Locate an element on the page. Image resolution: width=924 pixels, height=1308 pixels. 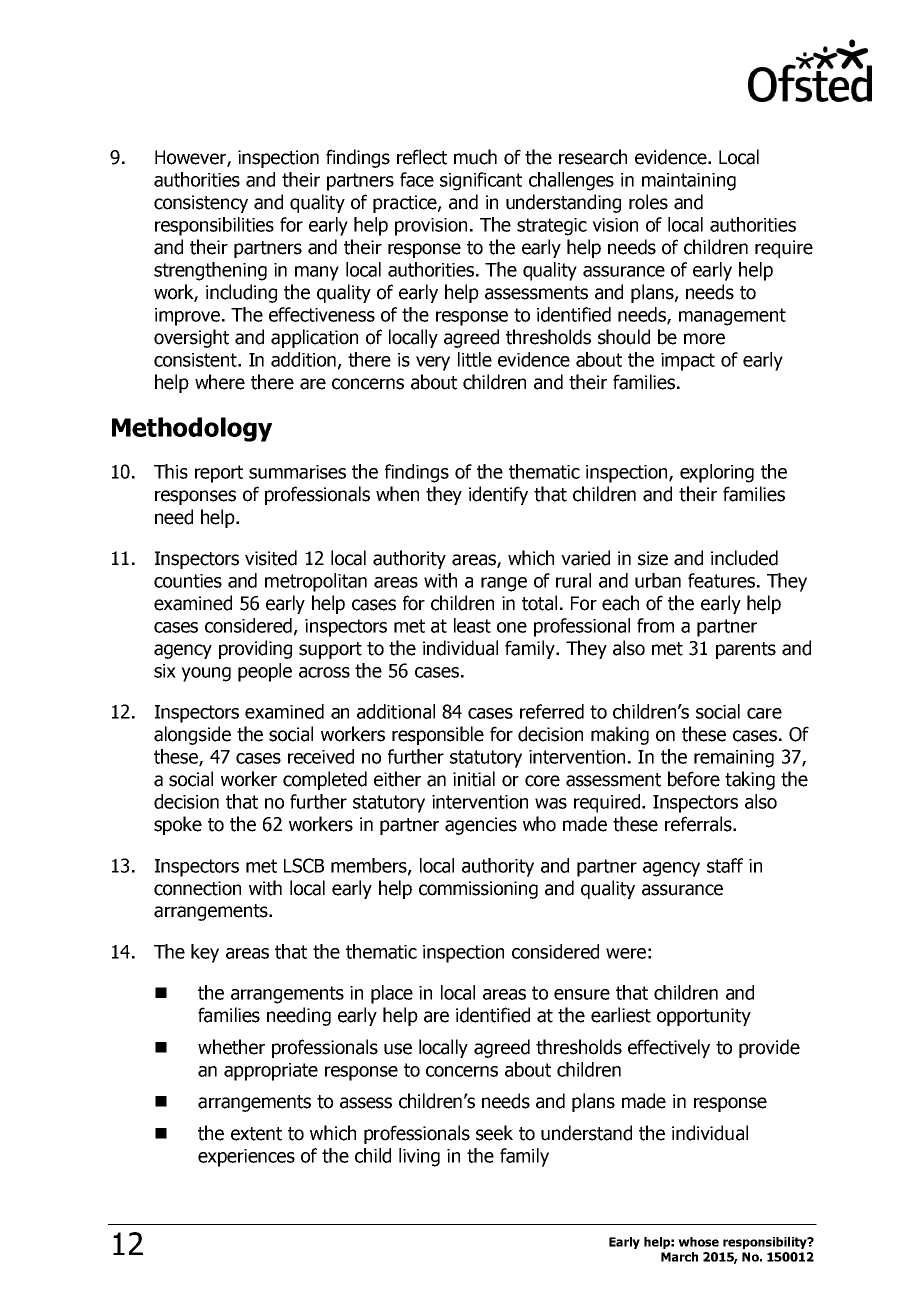
responsible is located at coordinates (438, 735).
